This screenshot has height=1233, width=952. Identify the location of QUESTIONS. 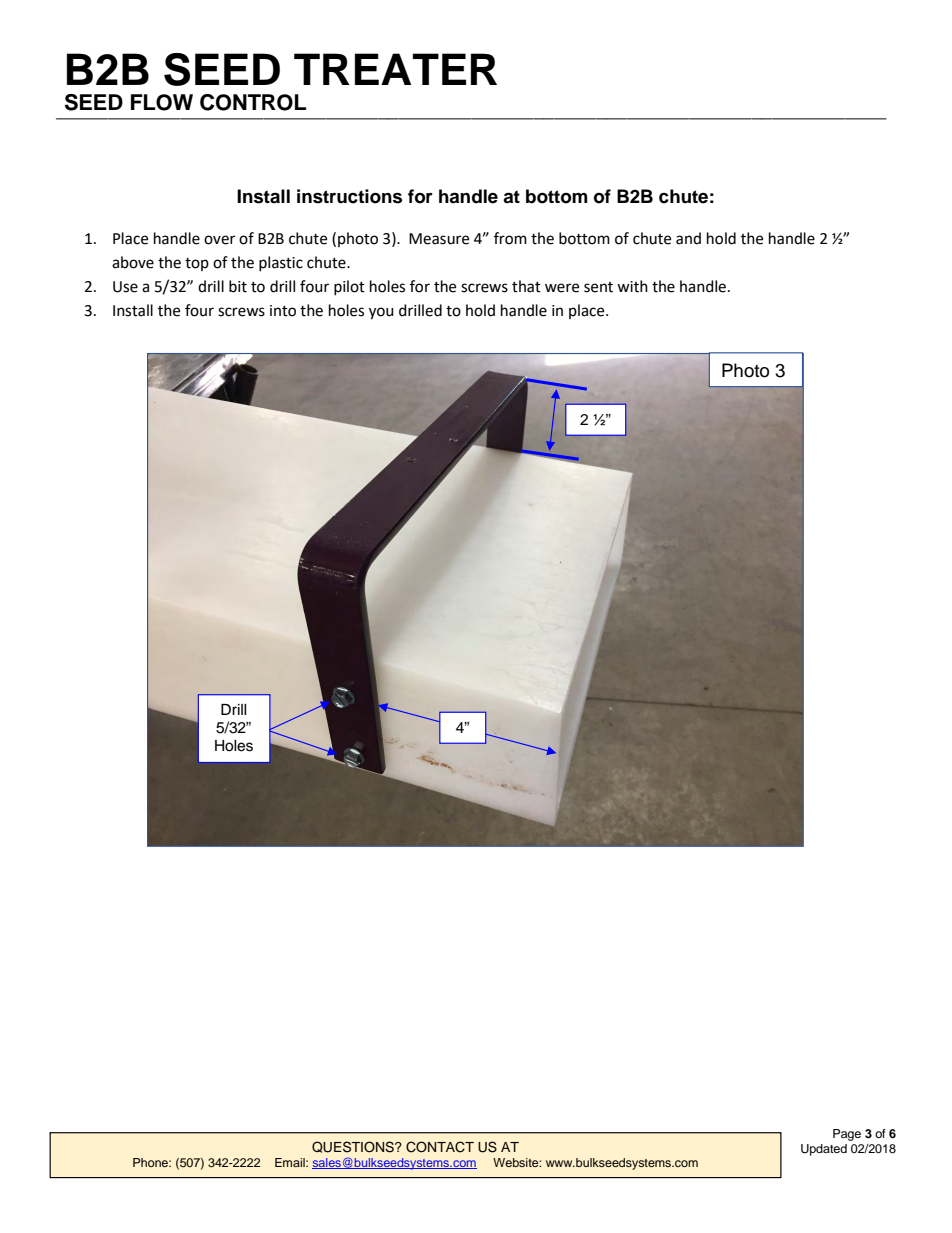
(354, 1147).
